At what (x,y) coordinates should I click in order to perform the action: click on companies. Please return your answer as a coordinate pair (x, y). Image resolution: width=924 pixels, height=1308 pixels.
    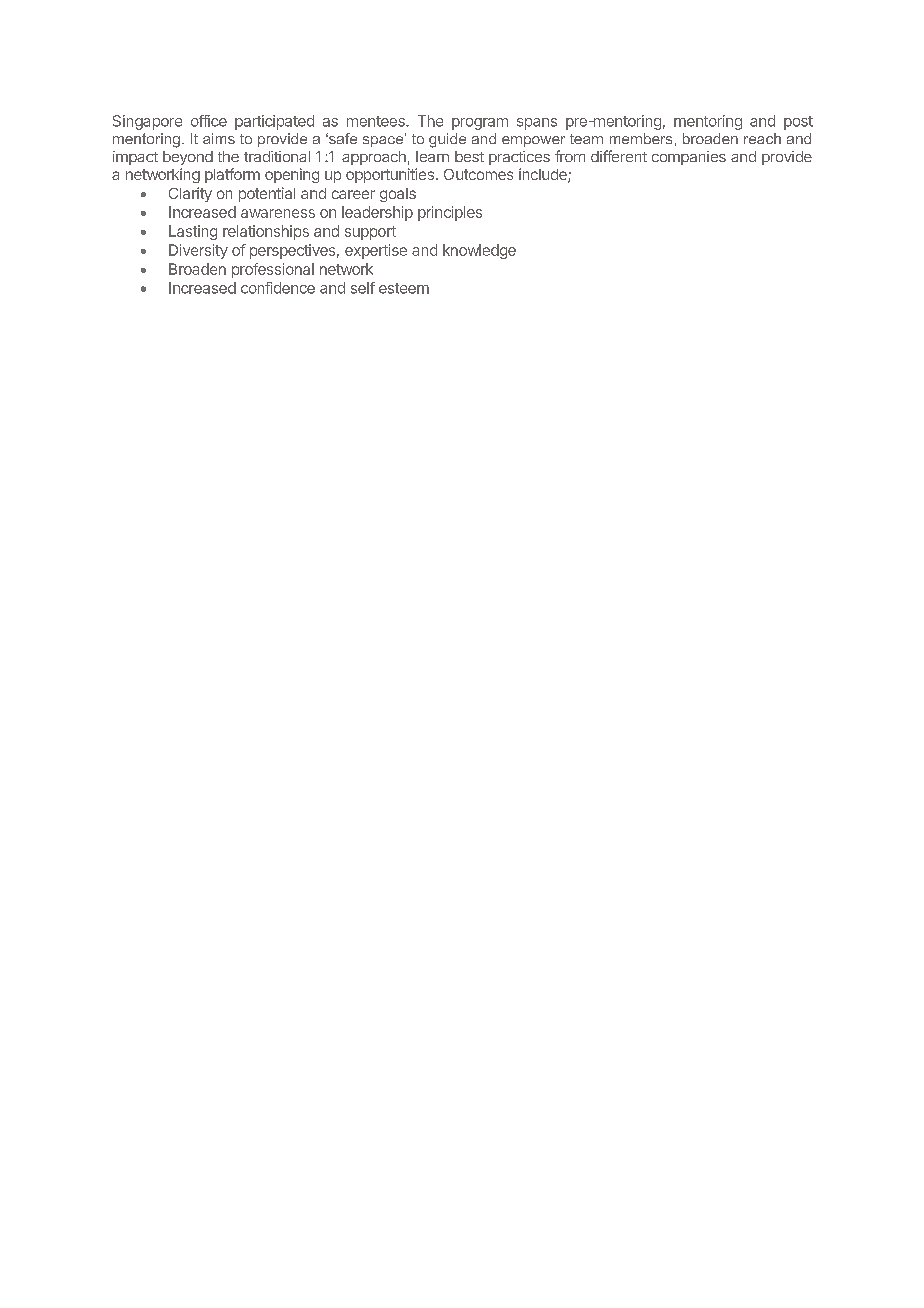
    Looking at the image, I should click on (689, 158).
